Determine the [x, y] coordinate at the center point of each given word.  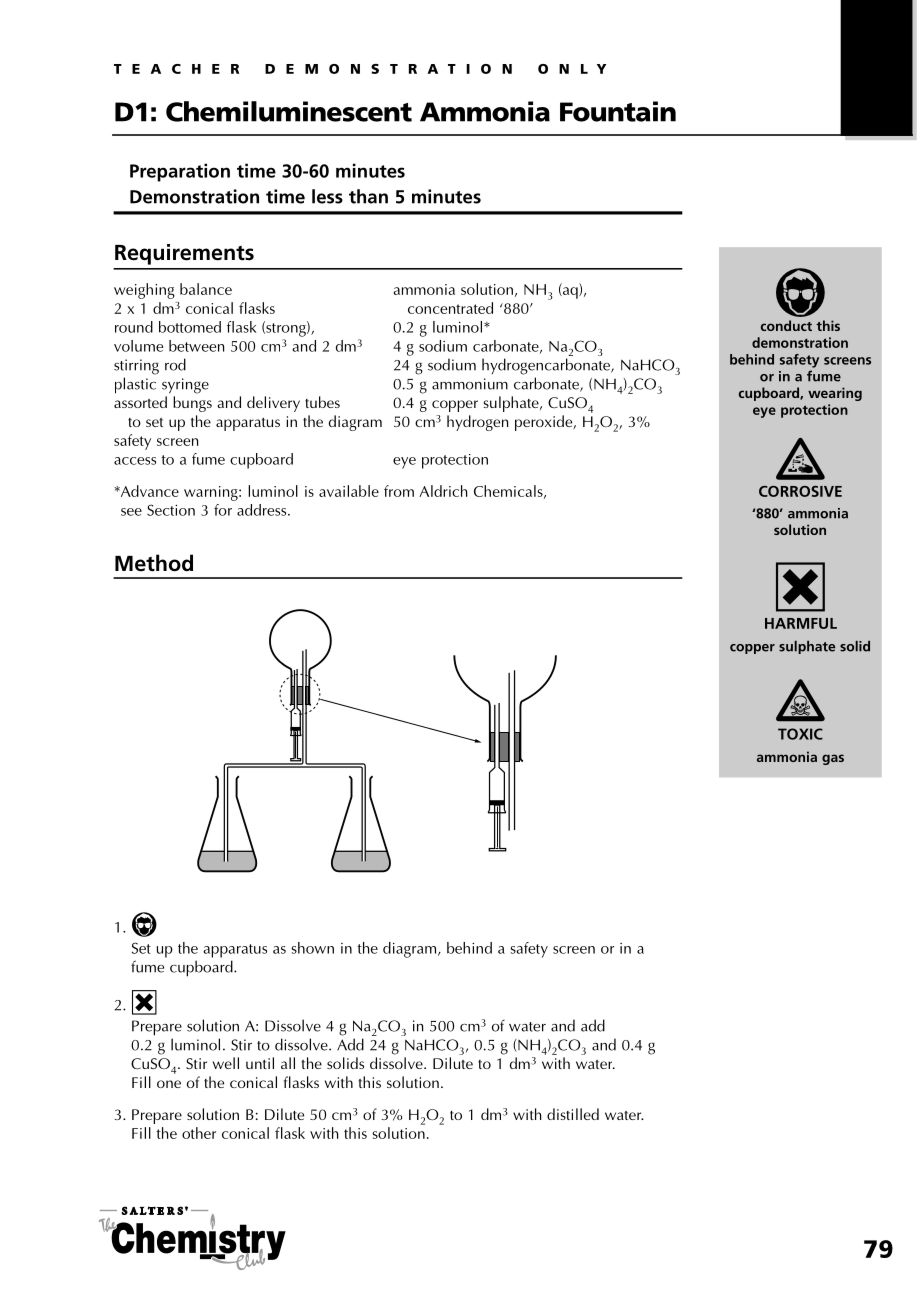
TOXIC [800, 734]
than [368, 196]
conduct [786, 325]
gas [833, 759]
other [199, 1133]
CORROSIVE [800, 491]
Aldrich [443, 491]
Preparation [180, 172]
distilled [573, 1114]
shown [312, 948]
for [223, 510]
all [288, 1063]
